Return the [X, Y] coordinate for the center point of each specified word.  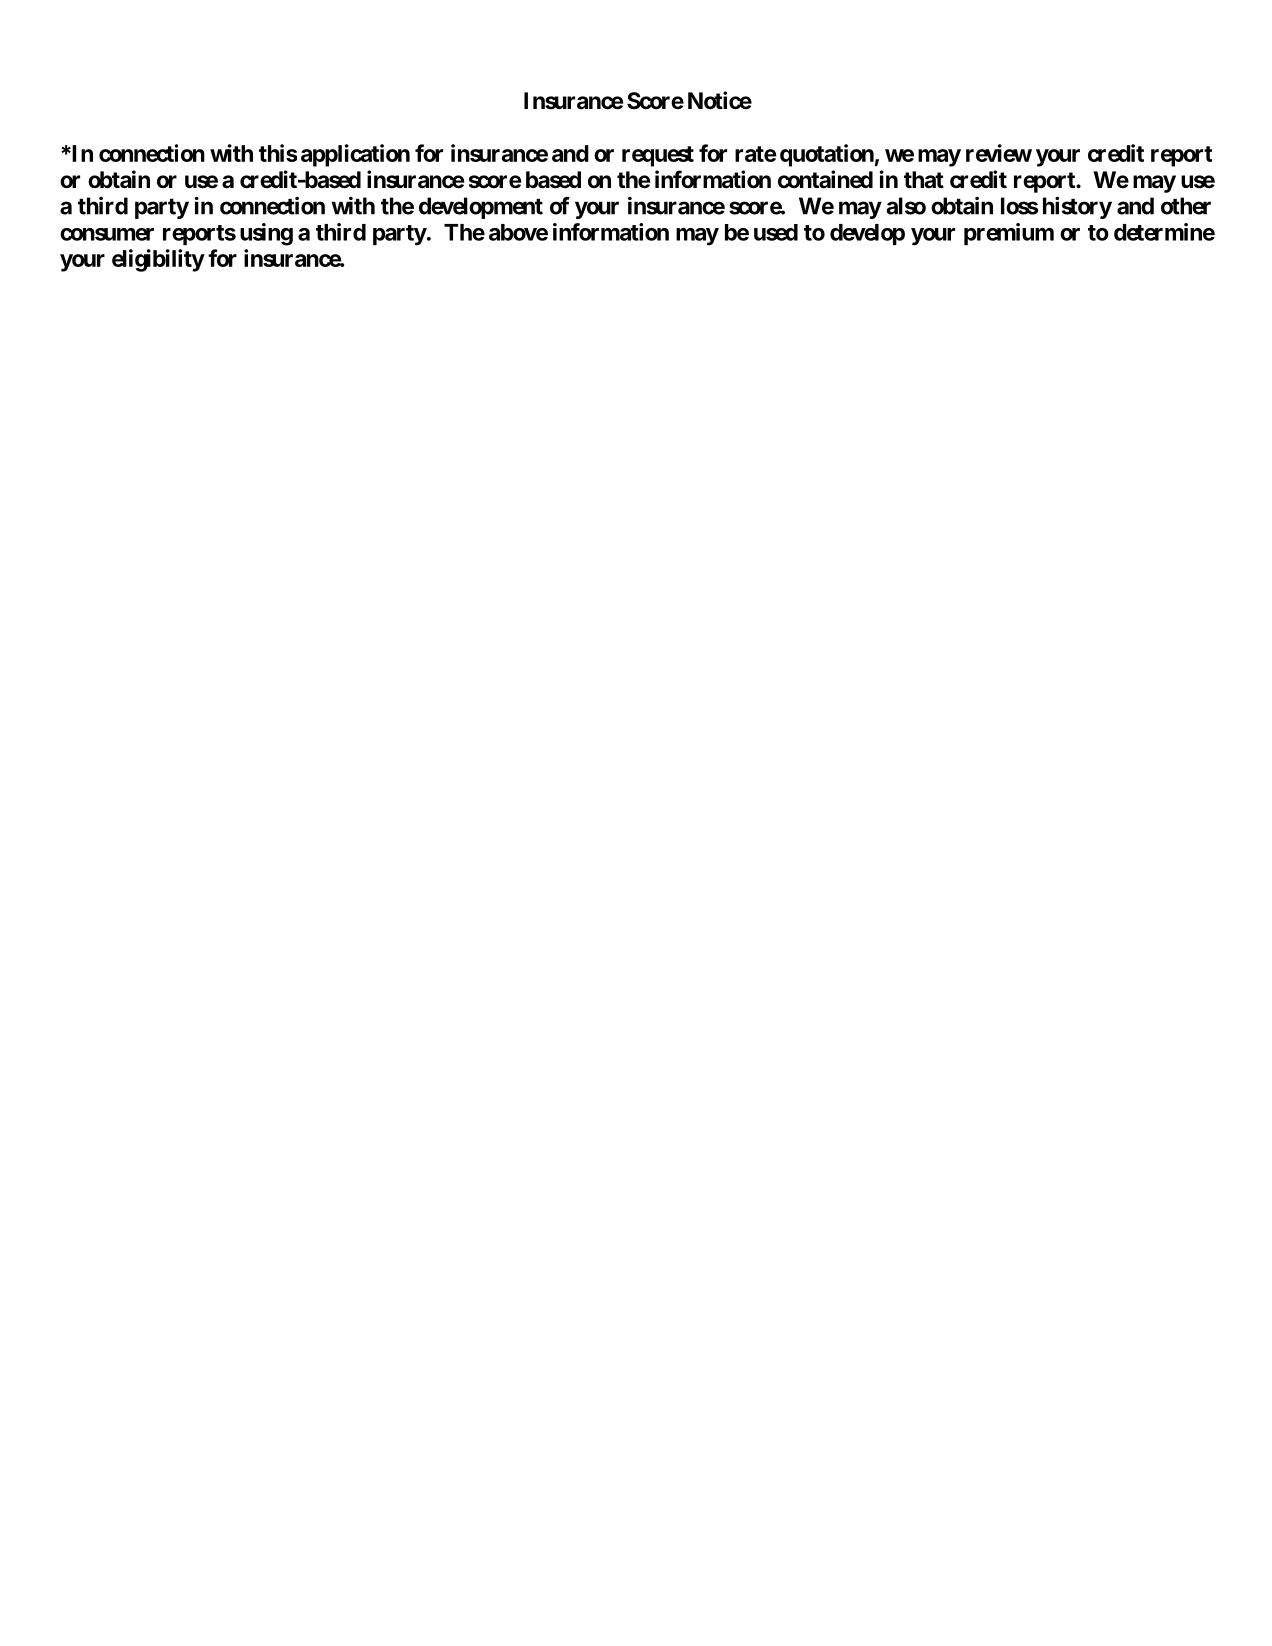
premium [1009, 234]
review [999, 153]
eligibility [158, 260]
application [355, 155]
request [658, 156]
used [776, 232]
